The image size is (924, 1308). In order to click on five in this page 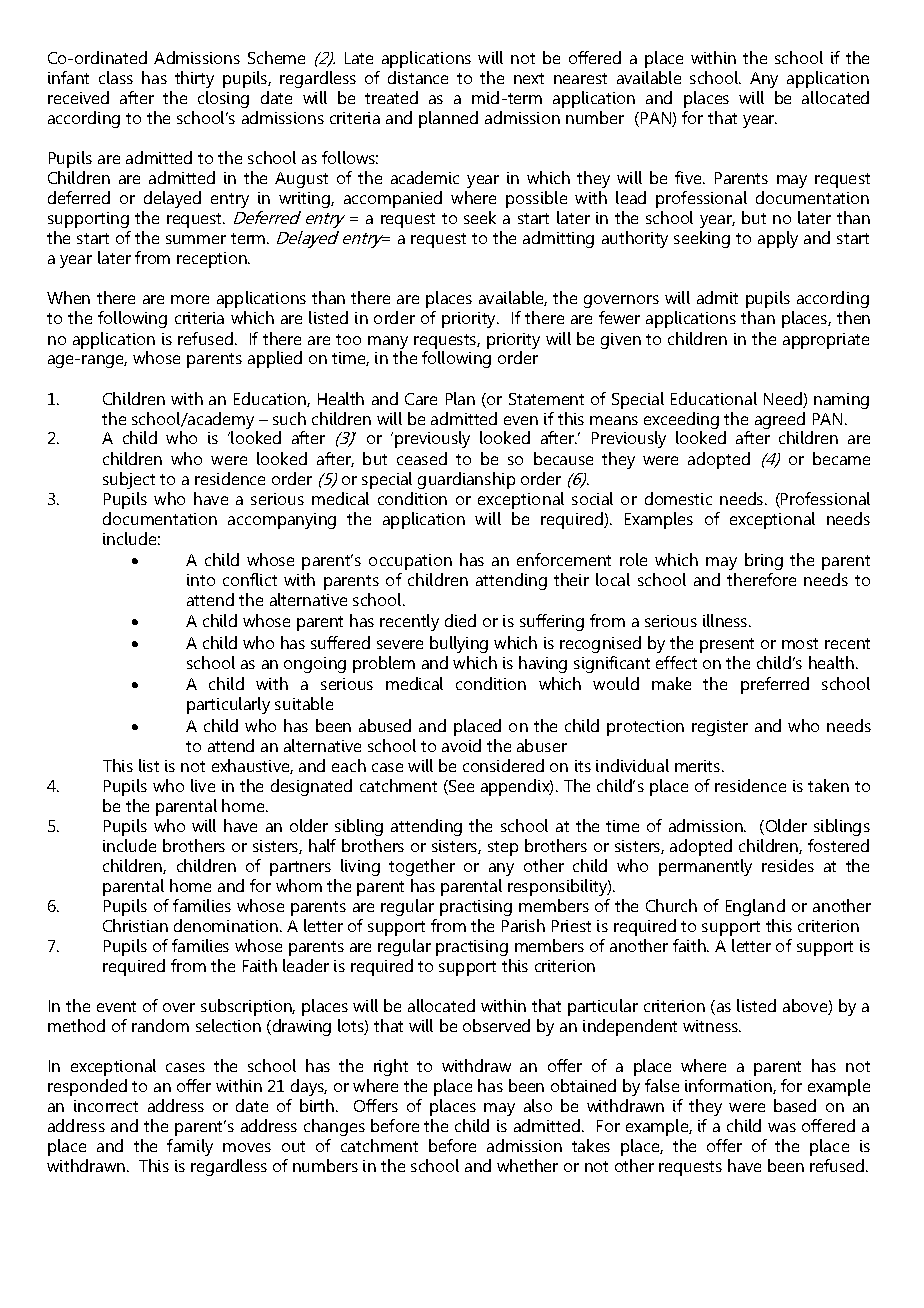, I will do `click(689, 177)`.
